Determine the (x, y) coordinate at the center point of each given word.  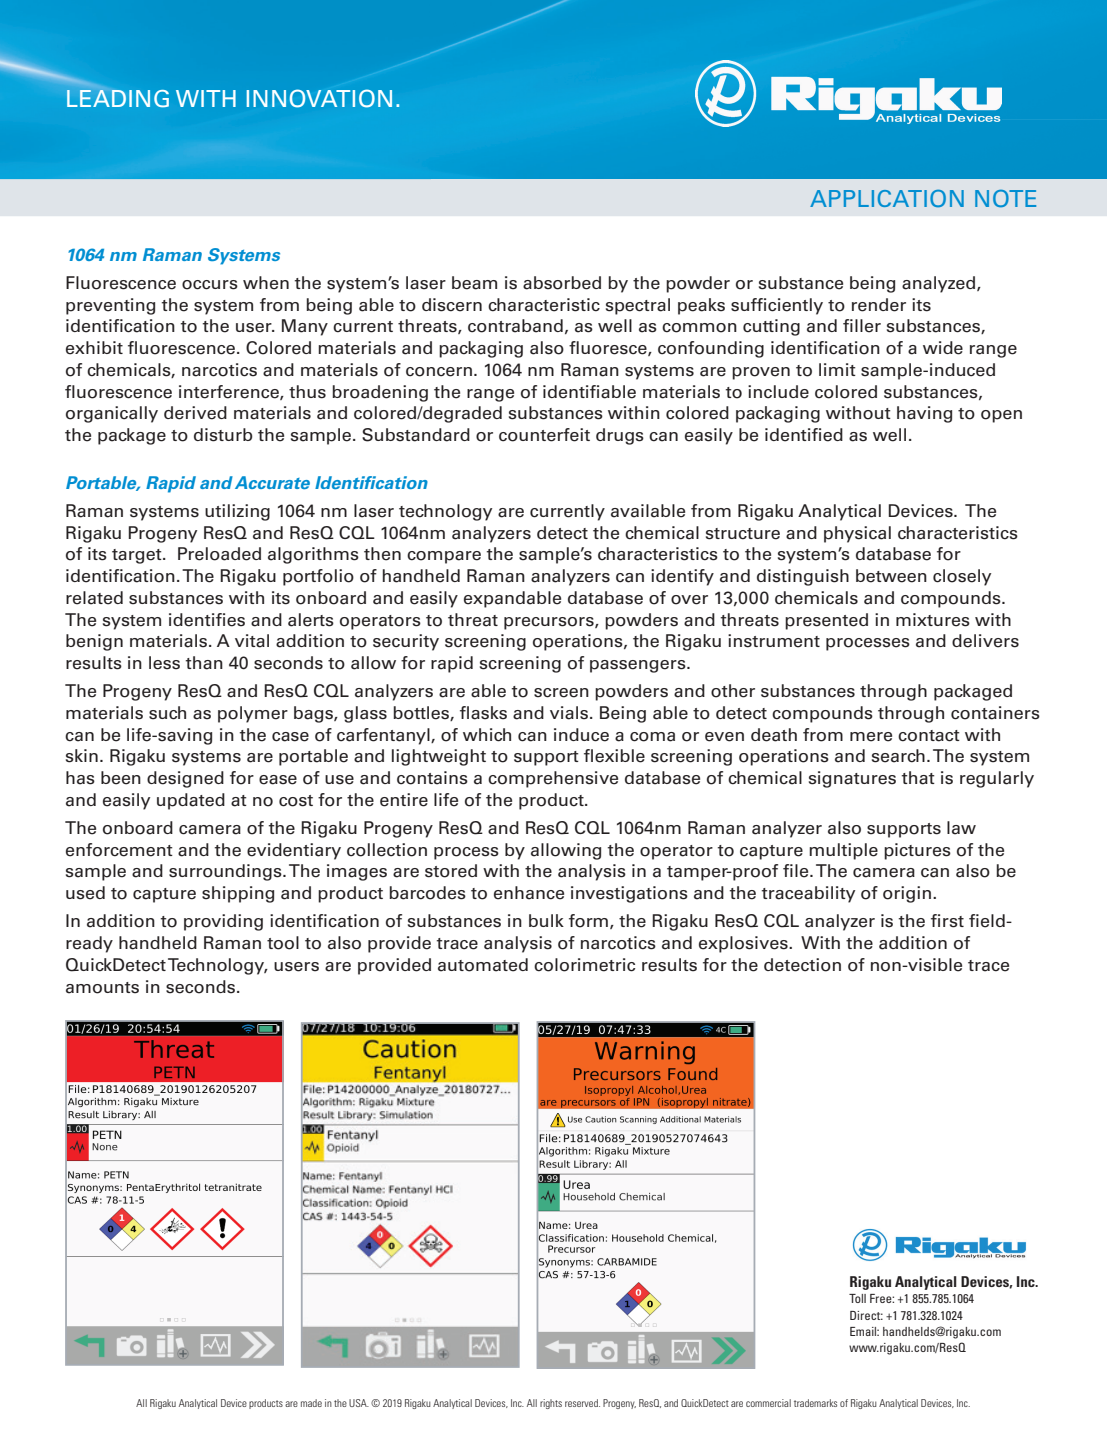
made (311, 1403)
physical (857, 534)
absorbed (562, 283)
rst (953, 922)
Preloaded (219, 554)
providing (223, 922)
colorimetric (584, 965)
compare (444, 557)
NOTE (1005, 198)
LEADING (118, 98)
